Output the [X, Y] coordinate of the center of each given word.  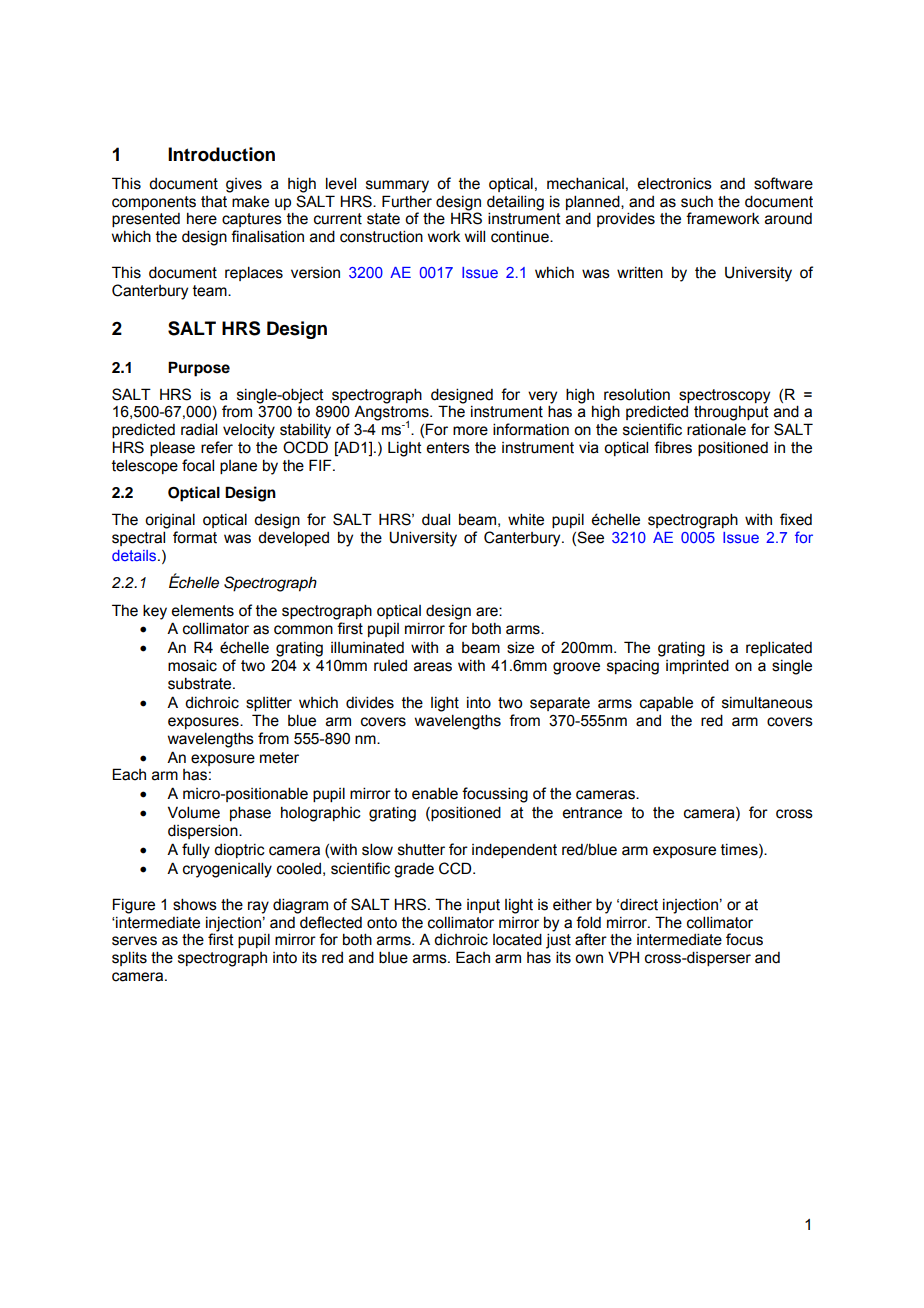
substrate [201, 683]
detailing [515, 203]
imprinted [697, 666]
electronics [674, 183]
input [483, 906]
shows [195, 904]
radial [199, 429]
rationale [716, 429]
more [470, 431]
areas [433, 667]
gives [244, 185]
